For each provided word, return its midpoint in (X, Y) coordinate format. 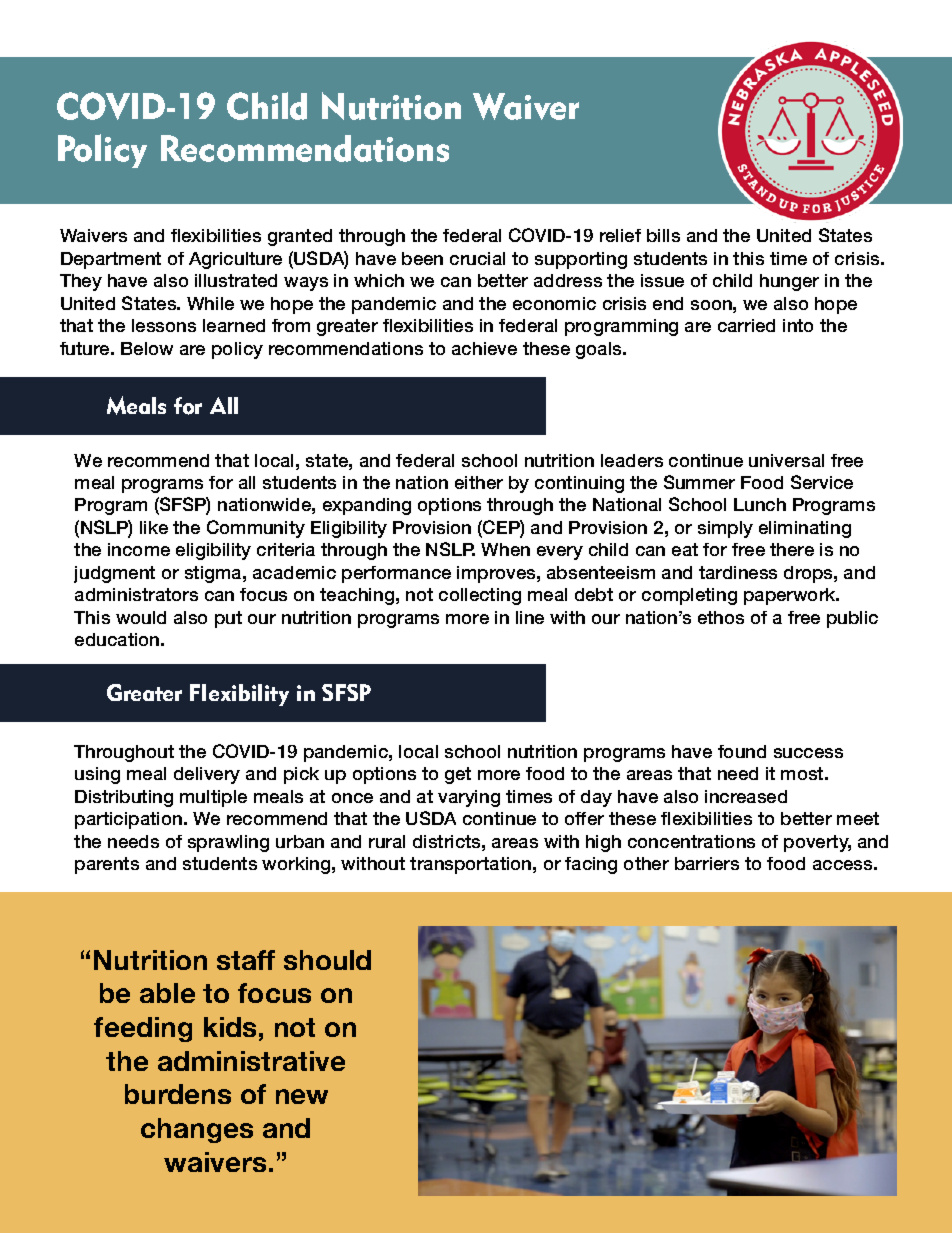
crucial (477, 258)
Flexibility (239, 695)
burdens (178, 1094)
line (530, 617)
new (302, 1096)
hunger (789, 282)
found (742, 751)
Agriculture (235, 260)
